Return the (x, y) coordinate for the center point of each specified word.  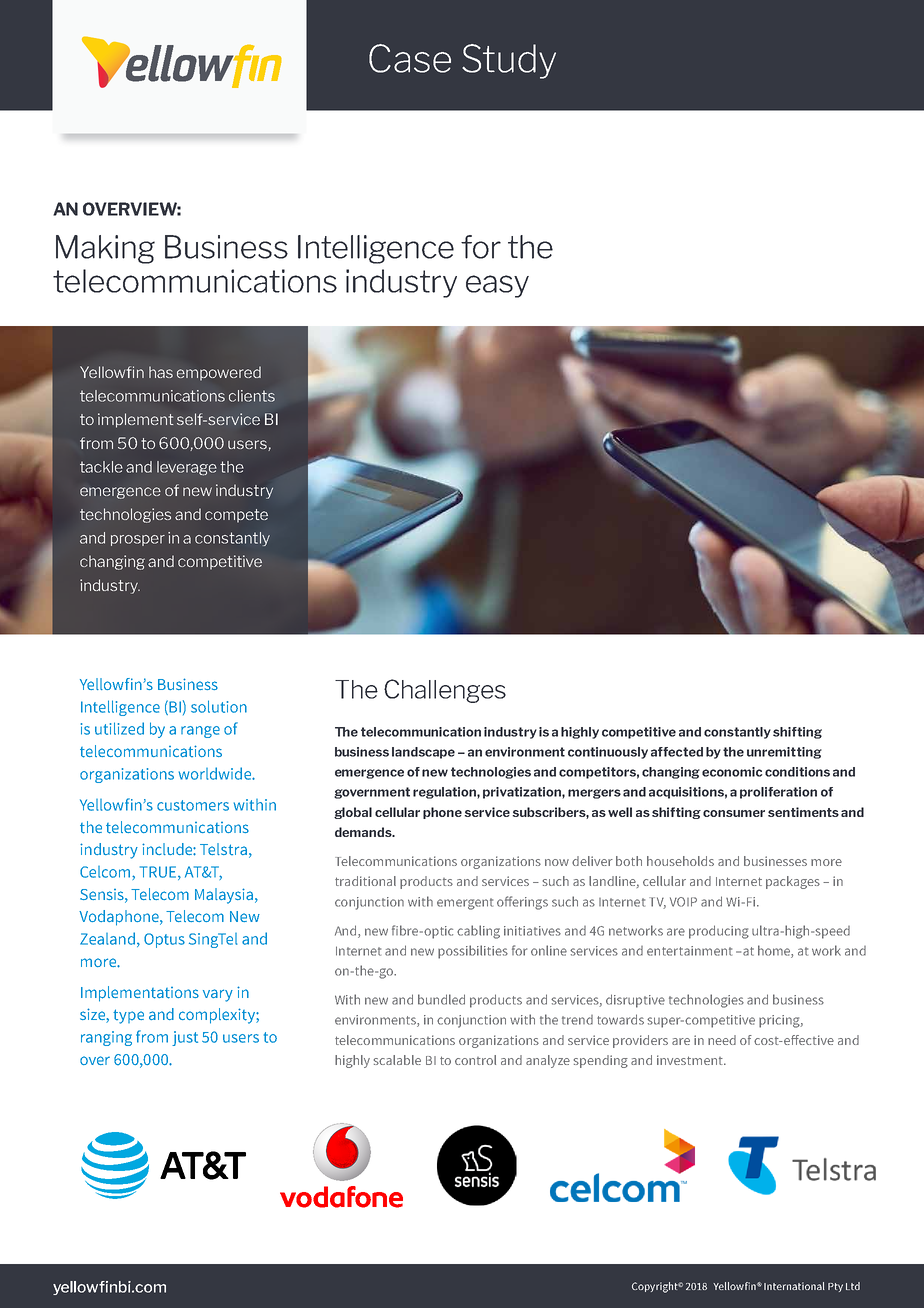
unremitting (784, 753)
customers (193, 805)
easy (497, 286)
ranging (106, 1038)
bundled (441, 999)
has (161, 372)
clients (252, 396)
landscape (423, 753)
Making (105, 249)
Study (509, 61)
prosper (138, 540)
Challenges (445, 691)
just (185, 1038)
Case (410, 58)
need (722, 1040)
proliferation (778, 793)
